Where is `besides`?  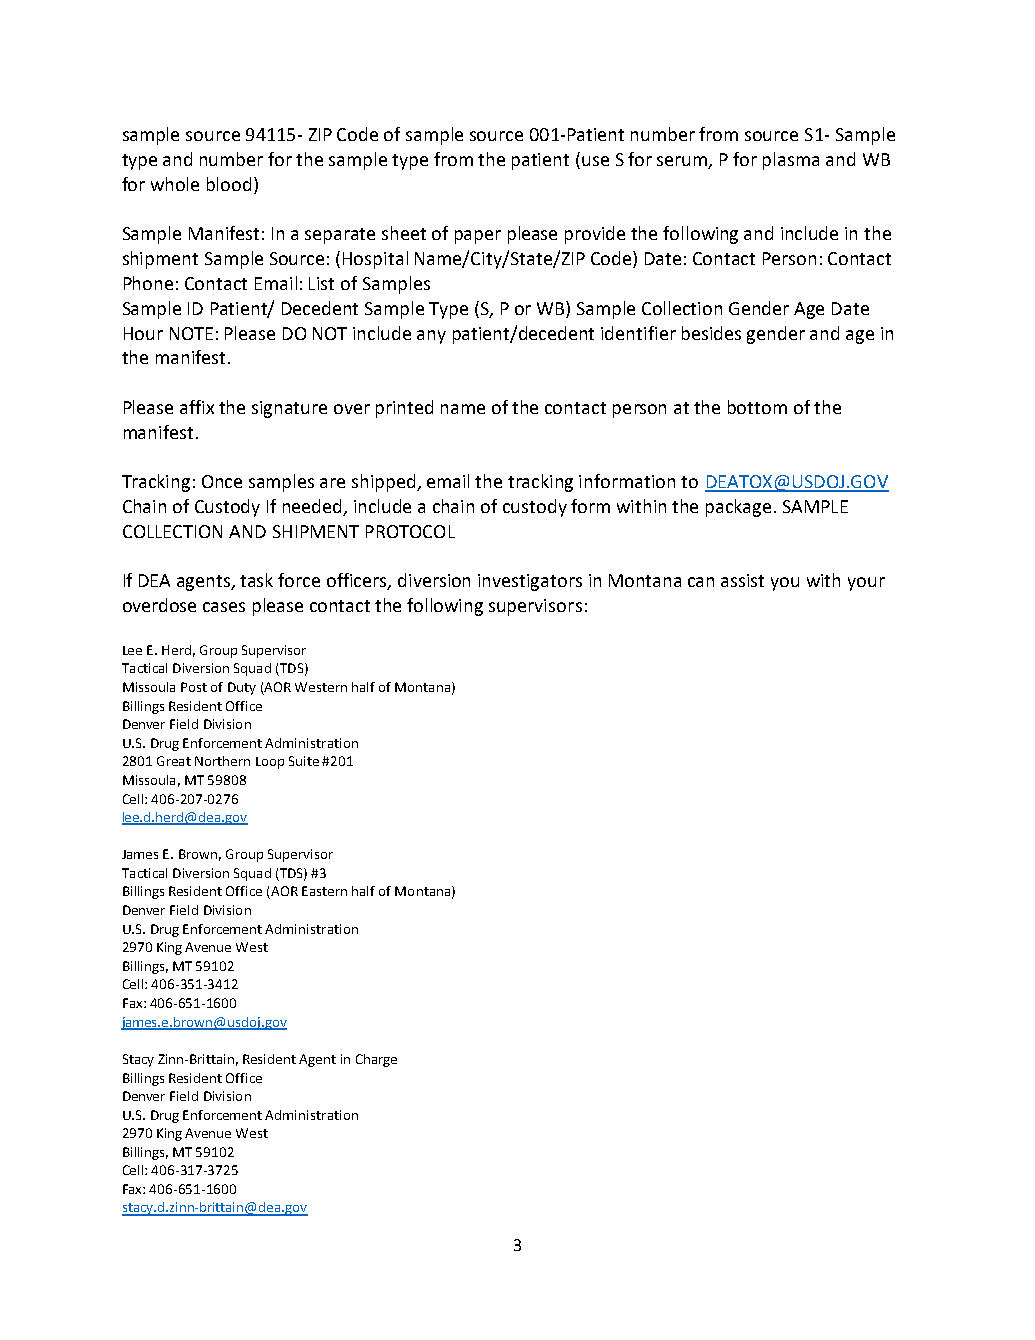
besides is located at coordinates (711, 333).
